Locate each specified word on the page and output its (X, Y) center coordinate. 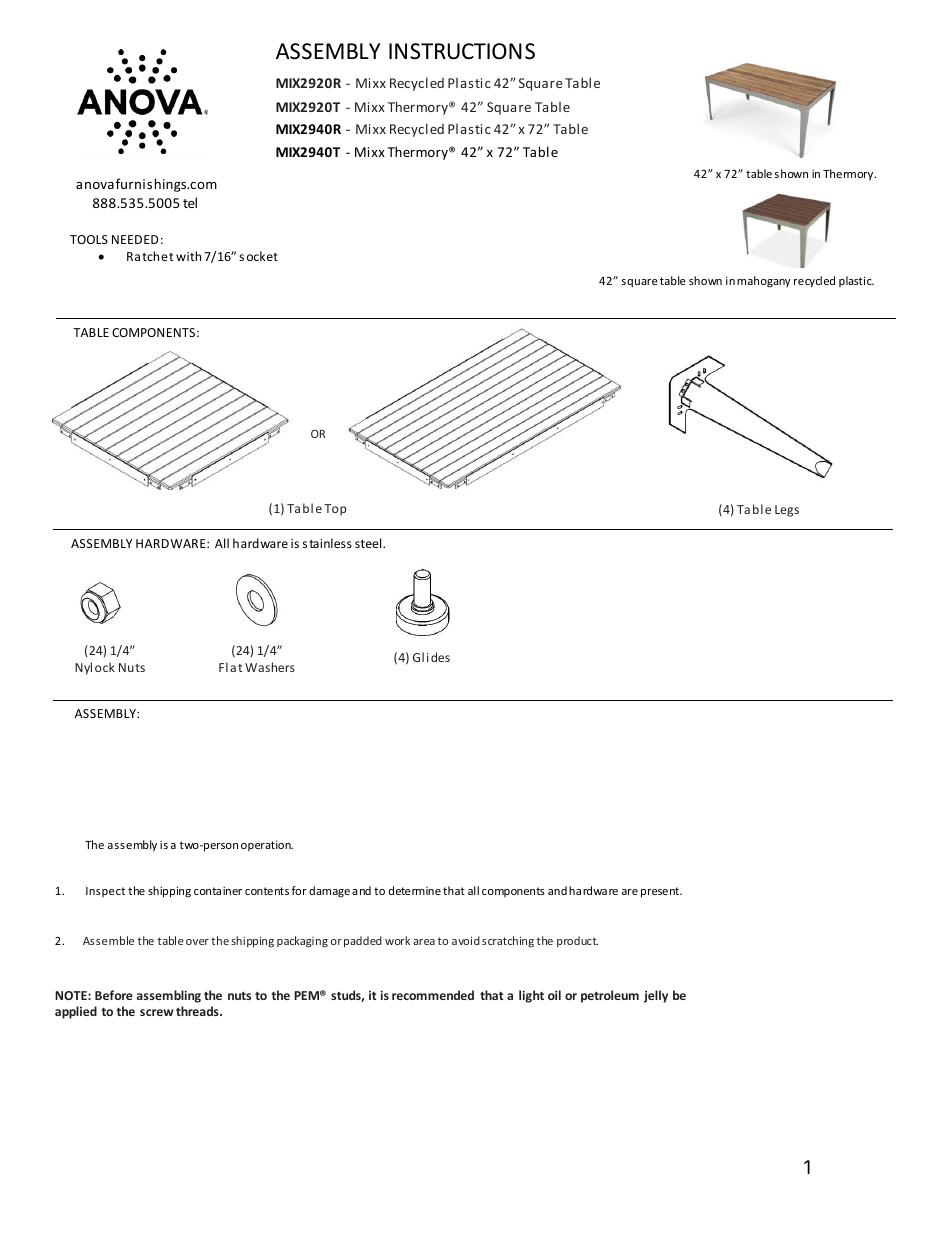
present (661, 892)
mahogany (764, 282)
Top (335, 510)
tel (190, 202)
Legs (787, 511)
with (188, 256)
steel (369, 543)
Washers (270, 667)
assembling (169, 996)
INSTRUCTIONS (462, 51)
